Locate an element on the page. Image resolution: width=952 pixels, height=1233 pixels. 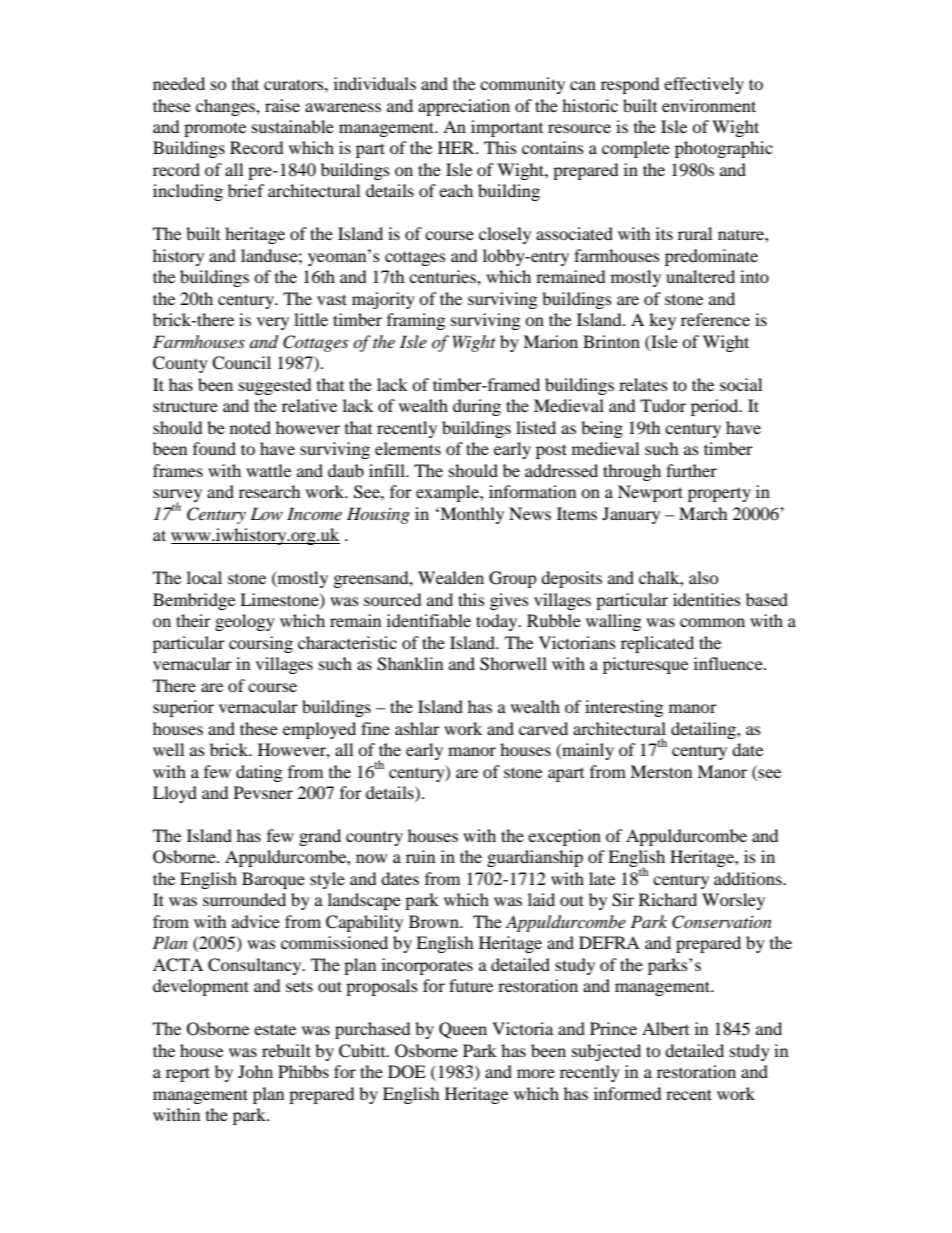
promote is located at coordinates (215, 129).
